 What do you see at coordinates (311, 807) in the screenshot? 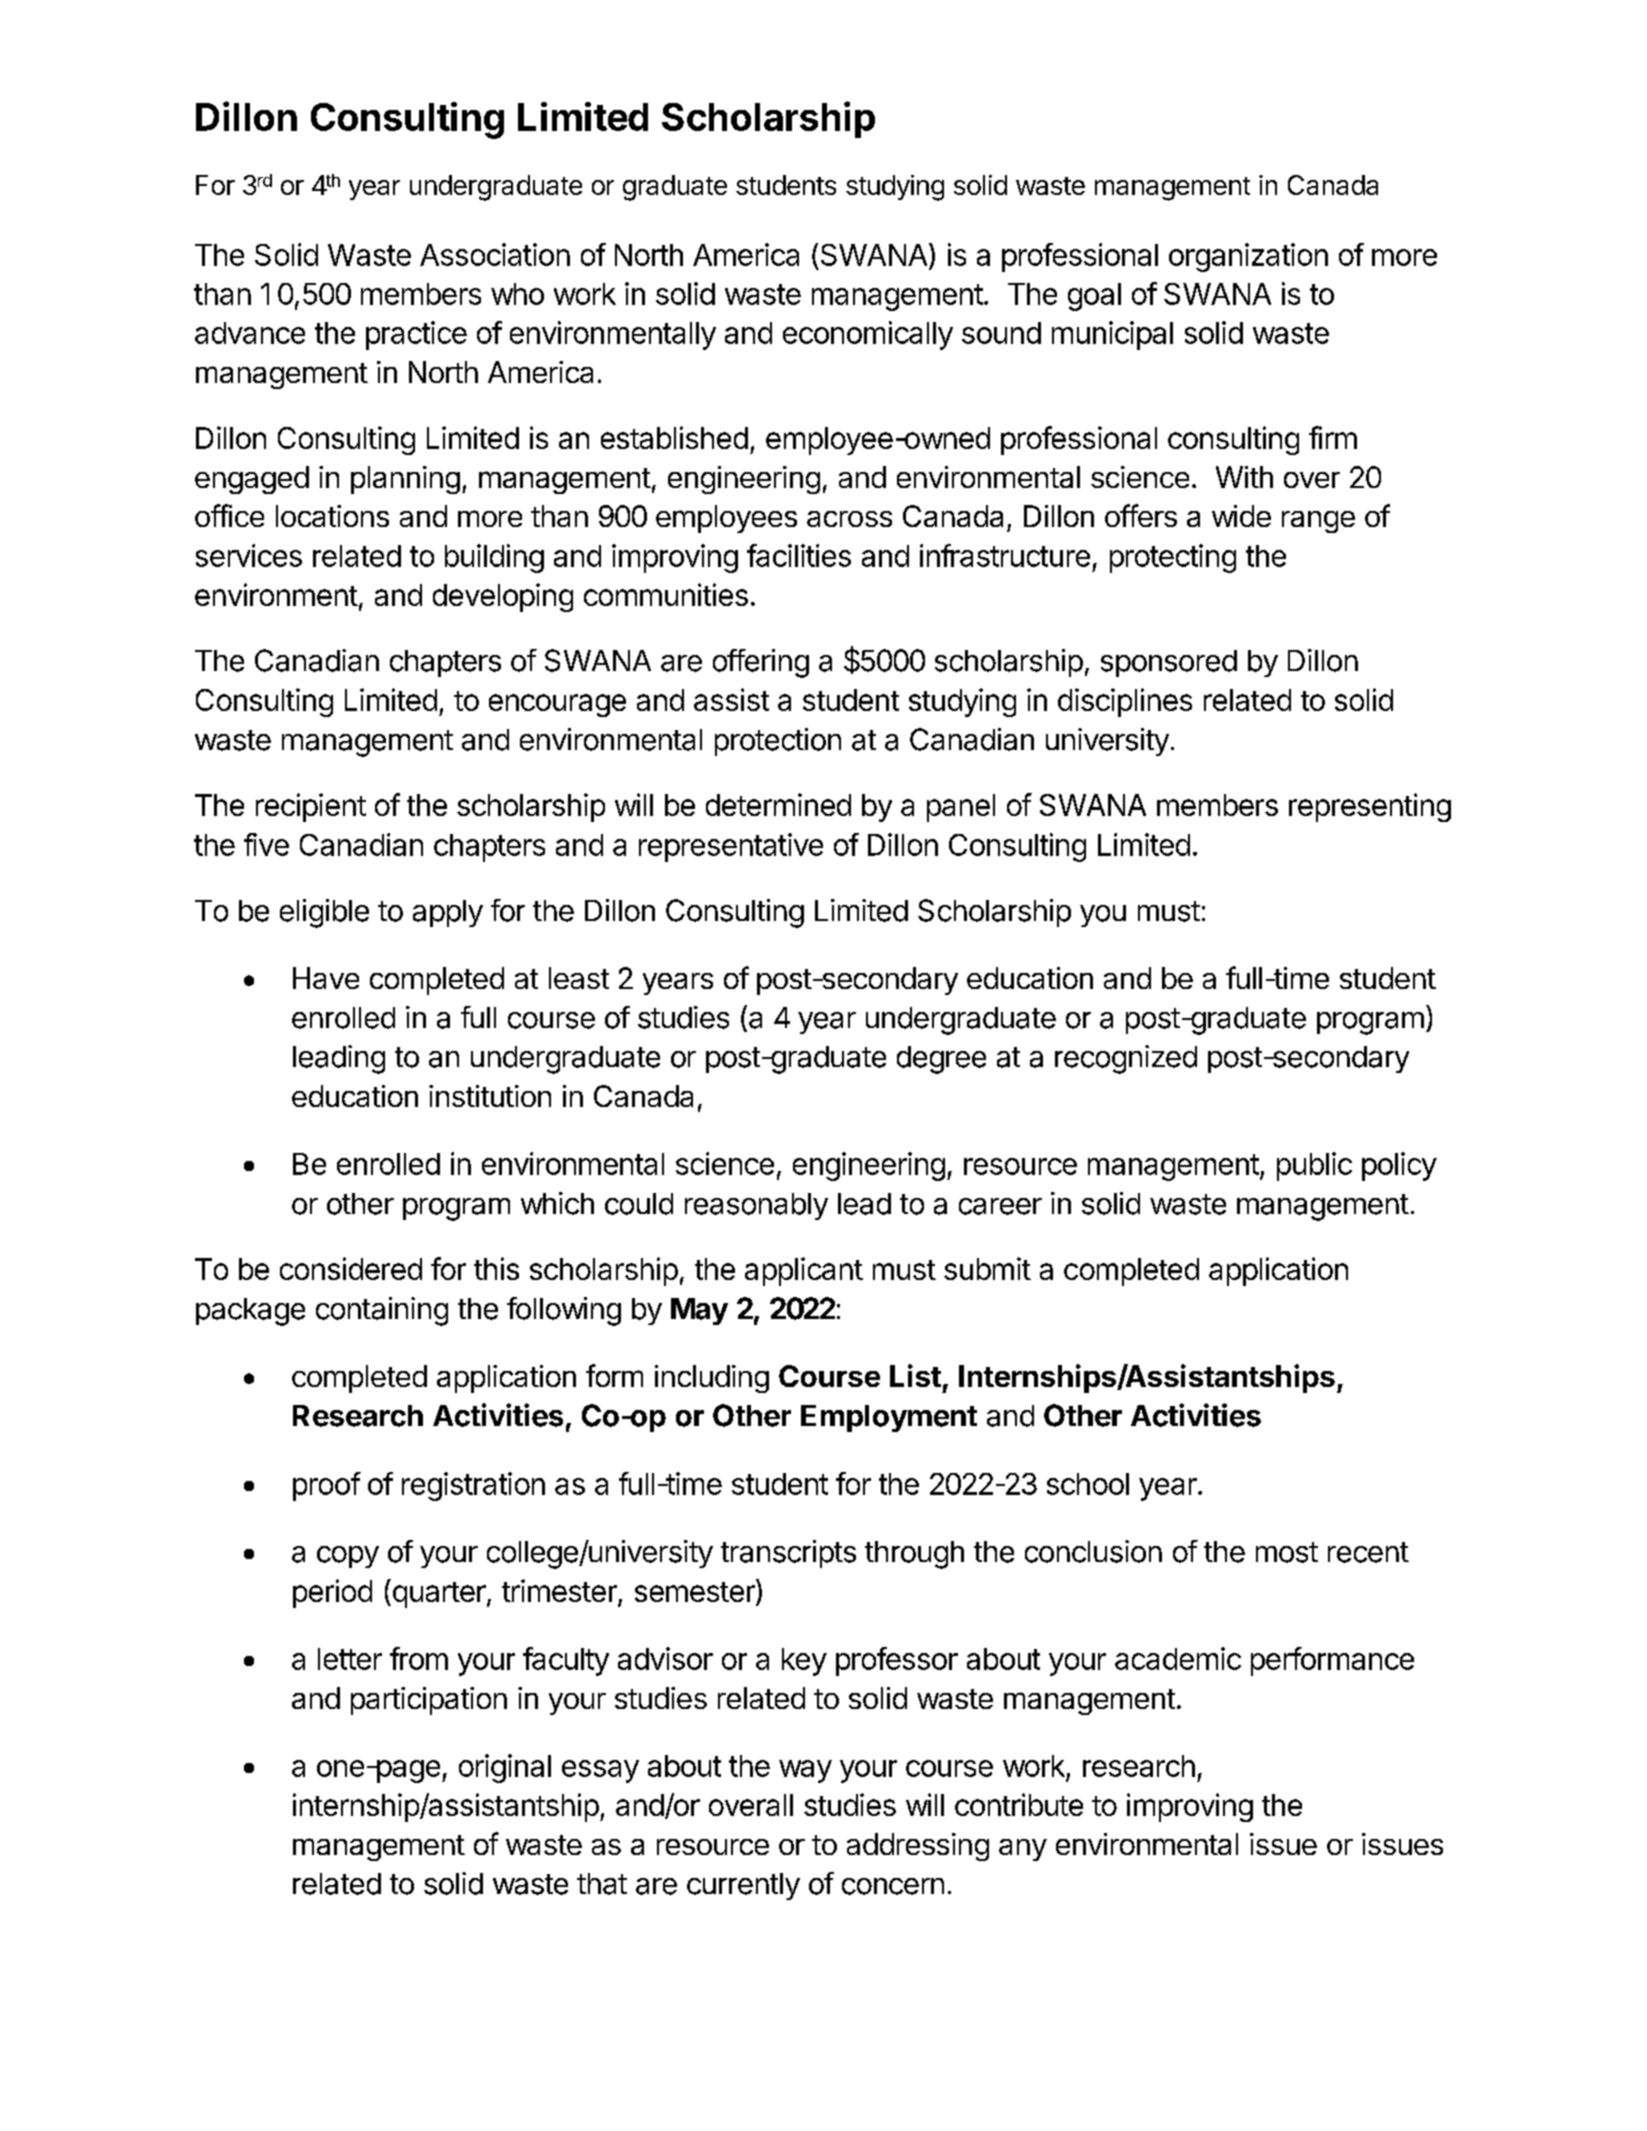
I see `recipient` at bounding box center [311, 807].
